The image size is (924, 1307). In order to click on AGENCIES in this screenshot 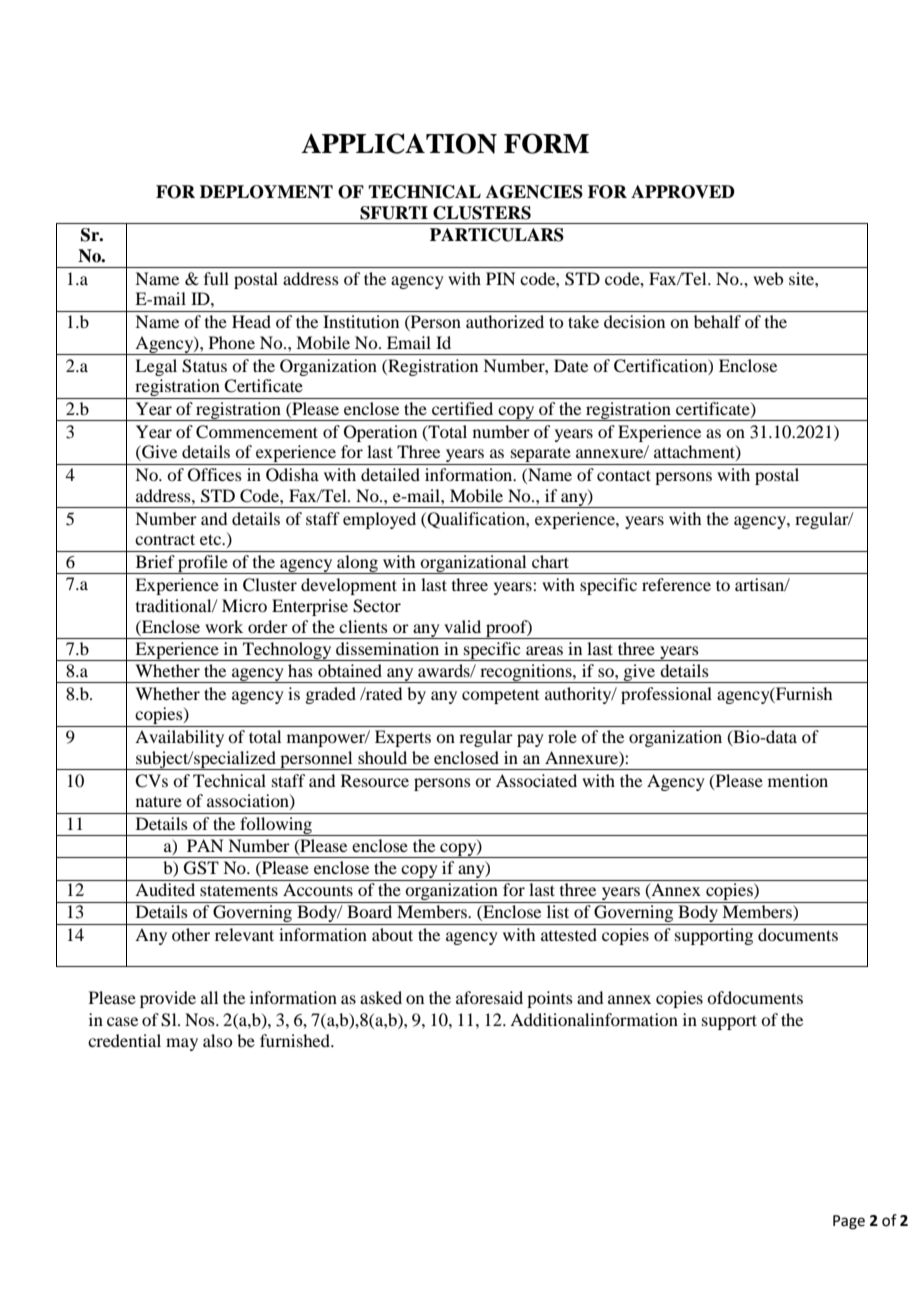, I will do `click(534, 192)`.
